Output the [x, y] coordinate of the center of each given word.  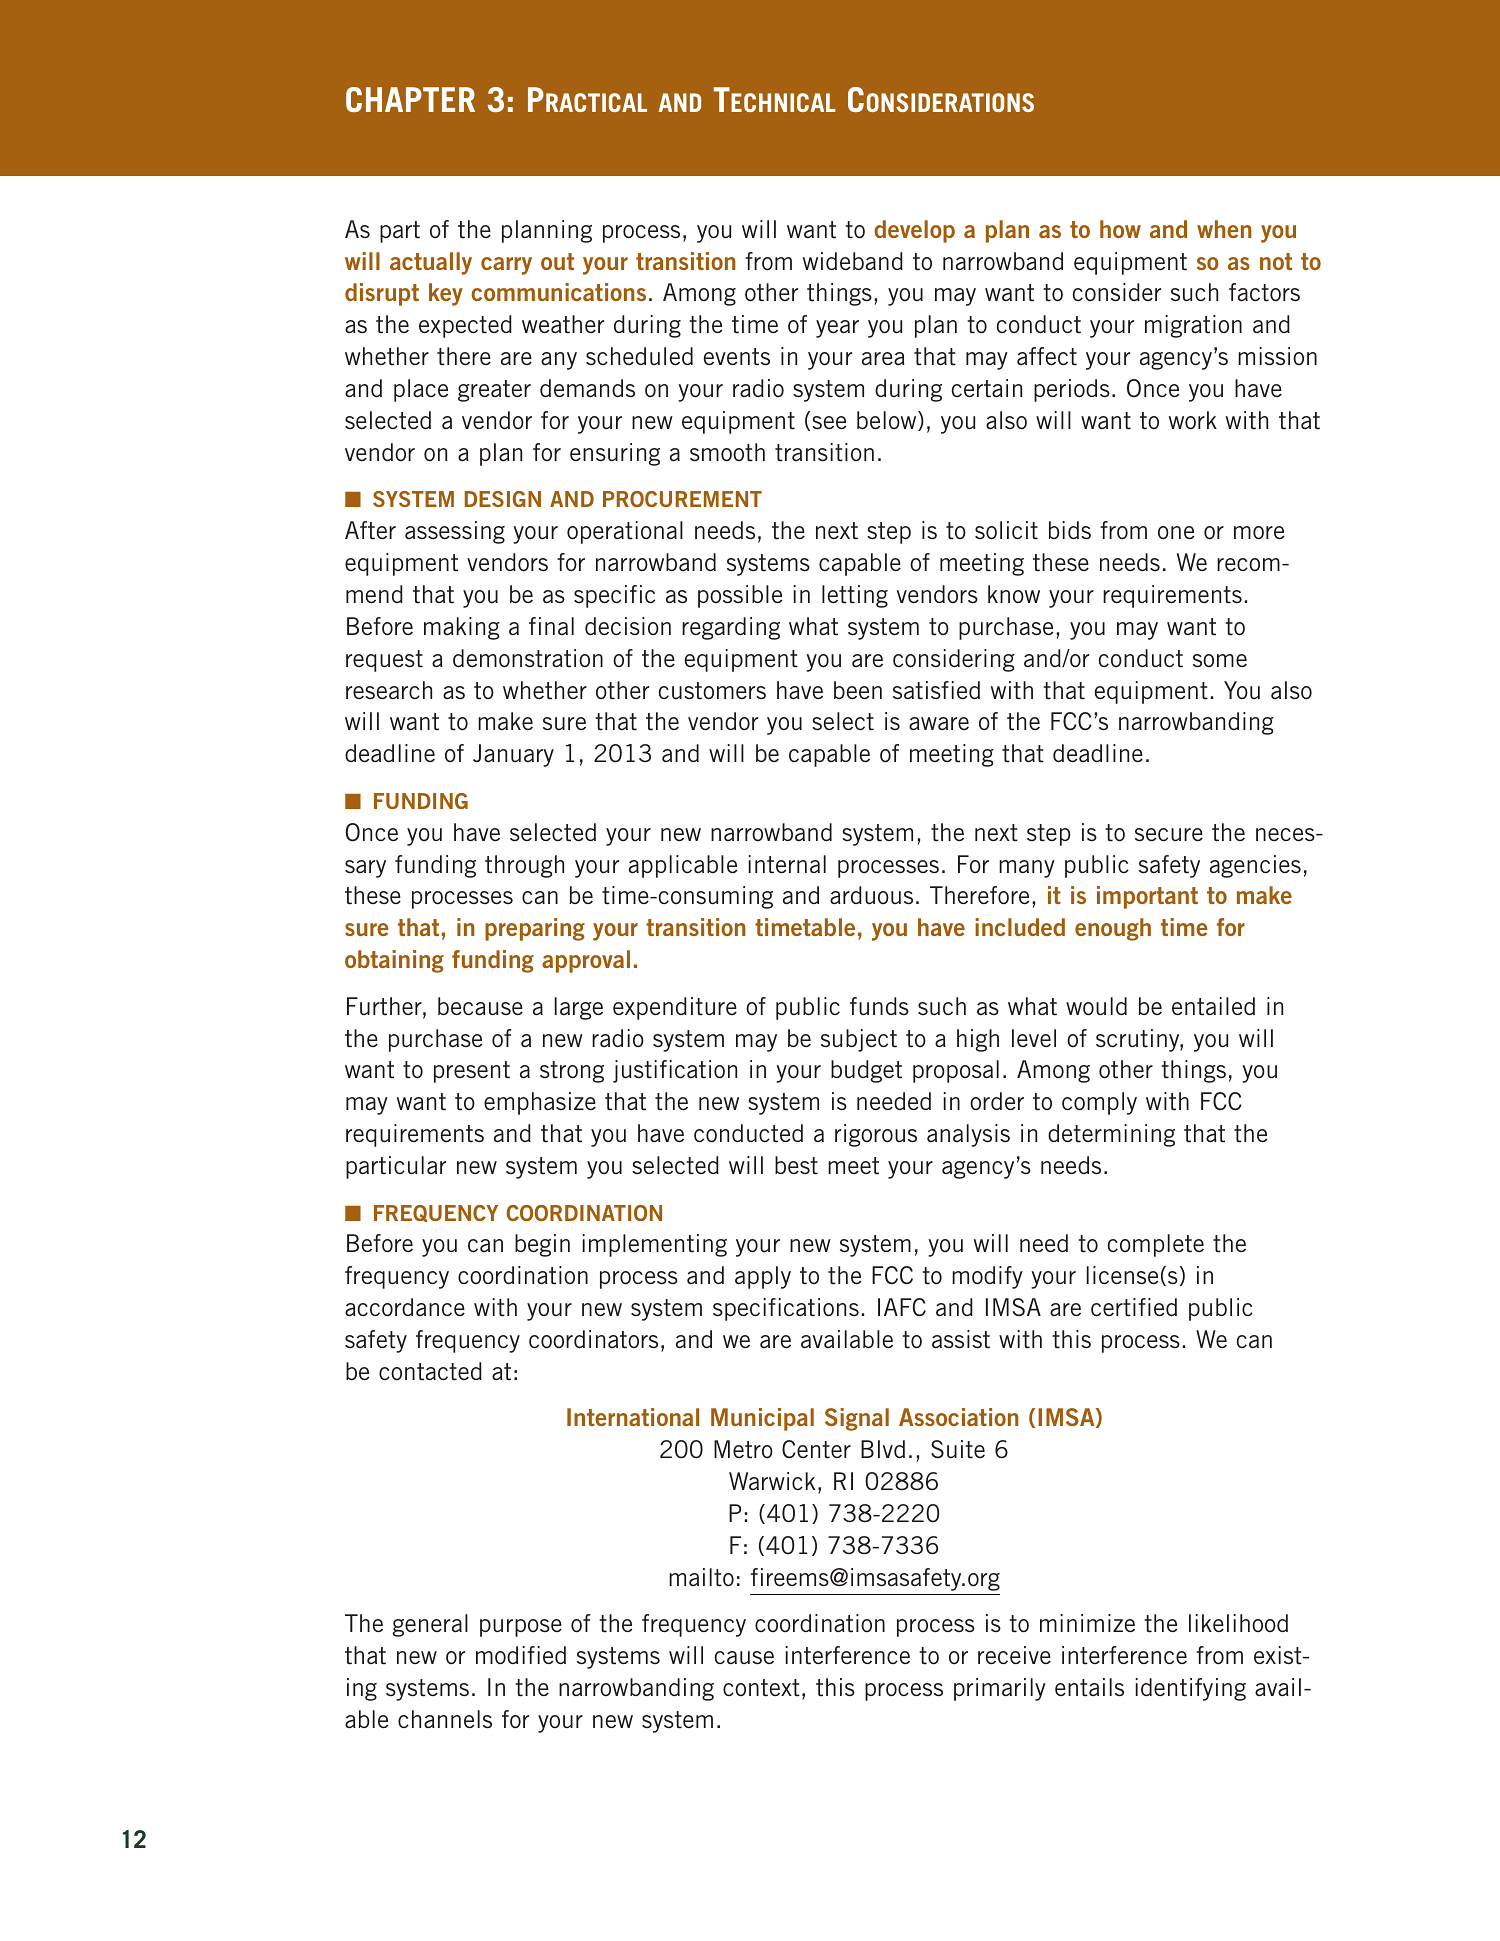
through [524, 866]
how [1120, 229]
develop [914, 231]
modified [521, 1655]
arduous [871, 895]
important [1147, 897]
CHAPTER [410, 99]
